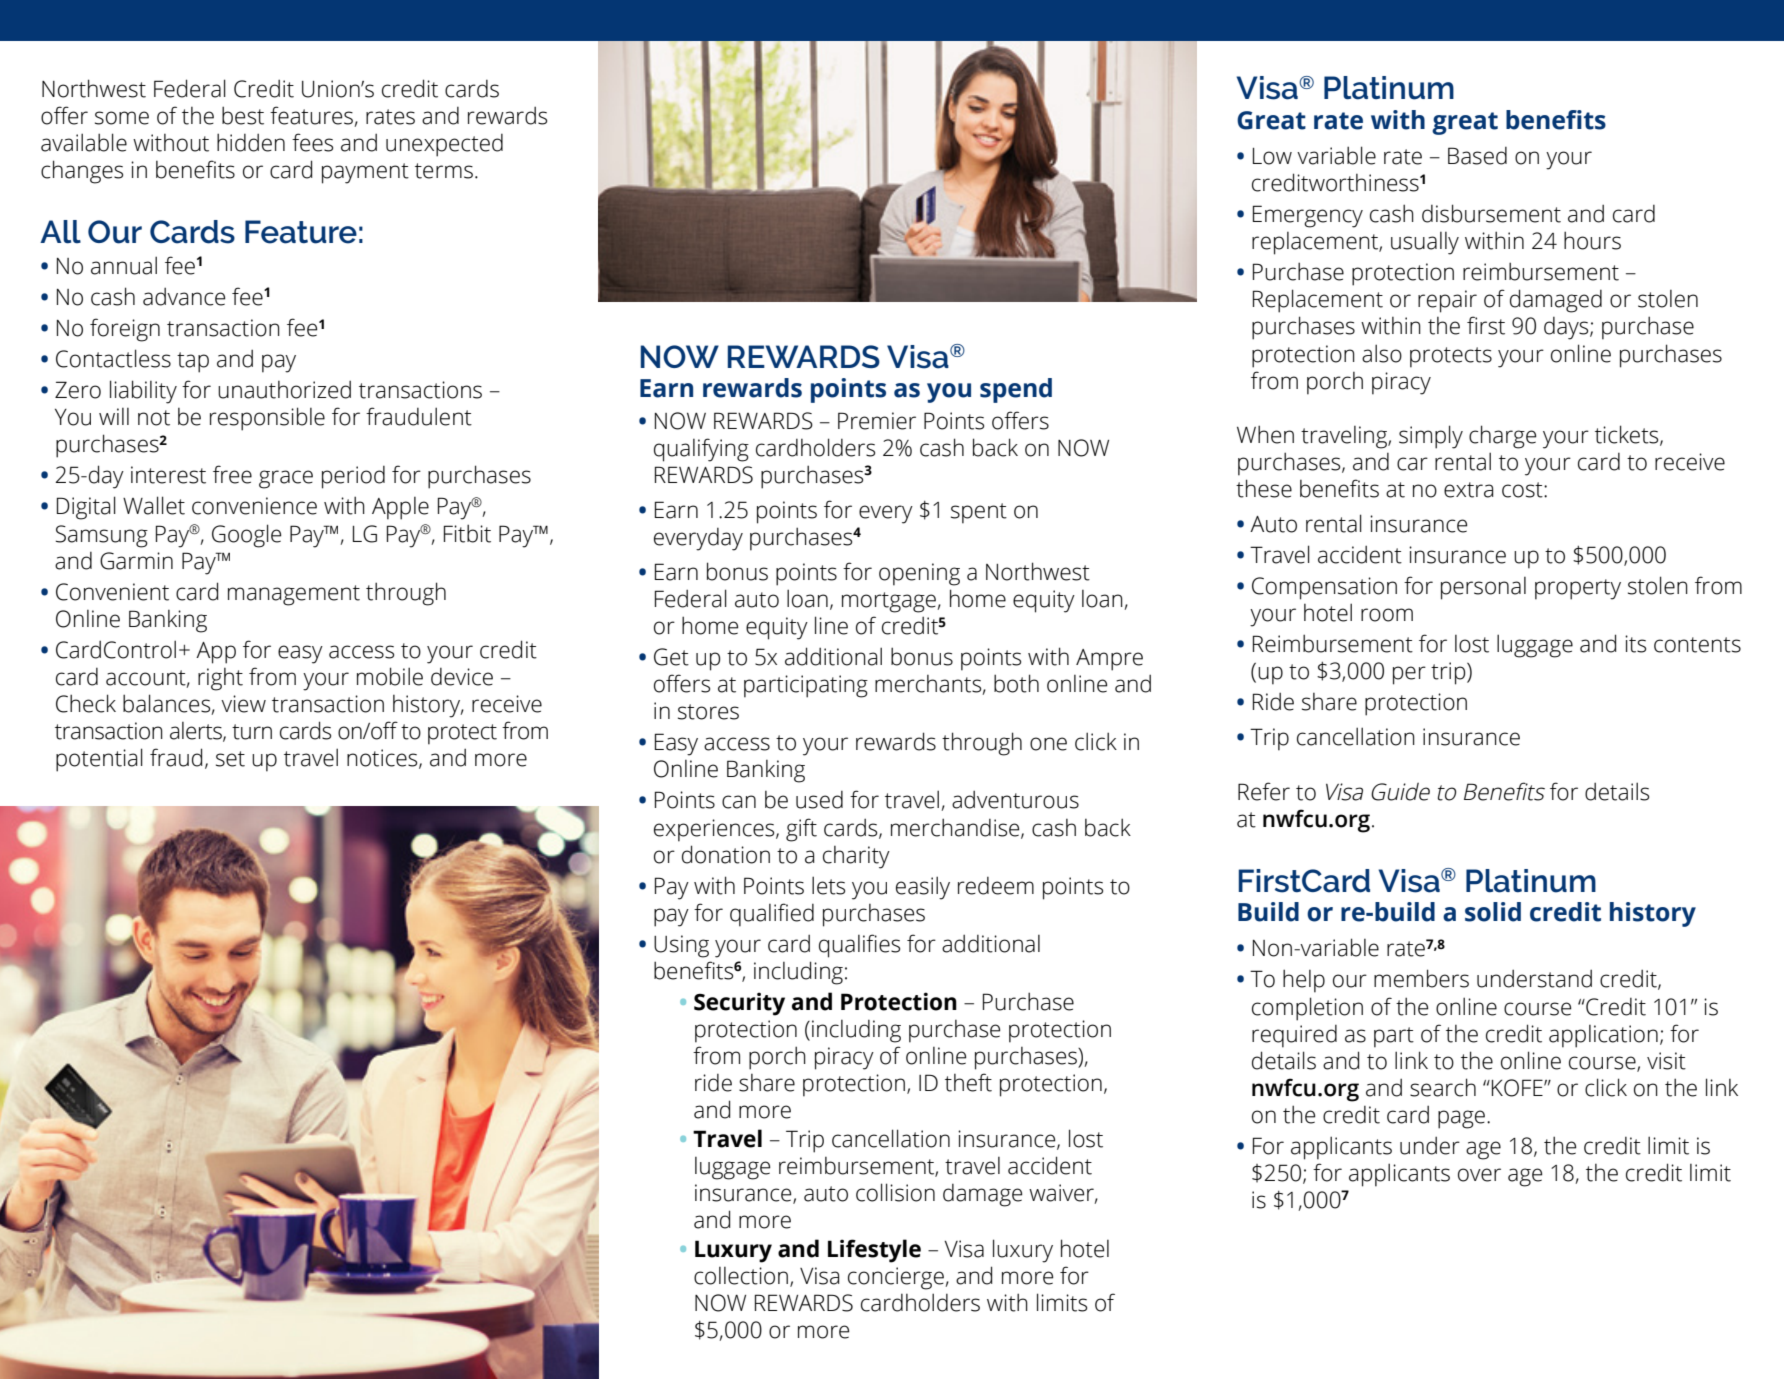 This screenshot has height=1379, width=1784. I want to click on convenience, so click(254, 506).
